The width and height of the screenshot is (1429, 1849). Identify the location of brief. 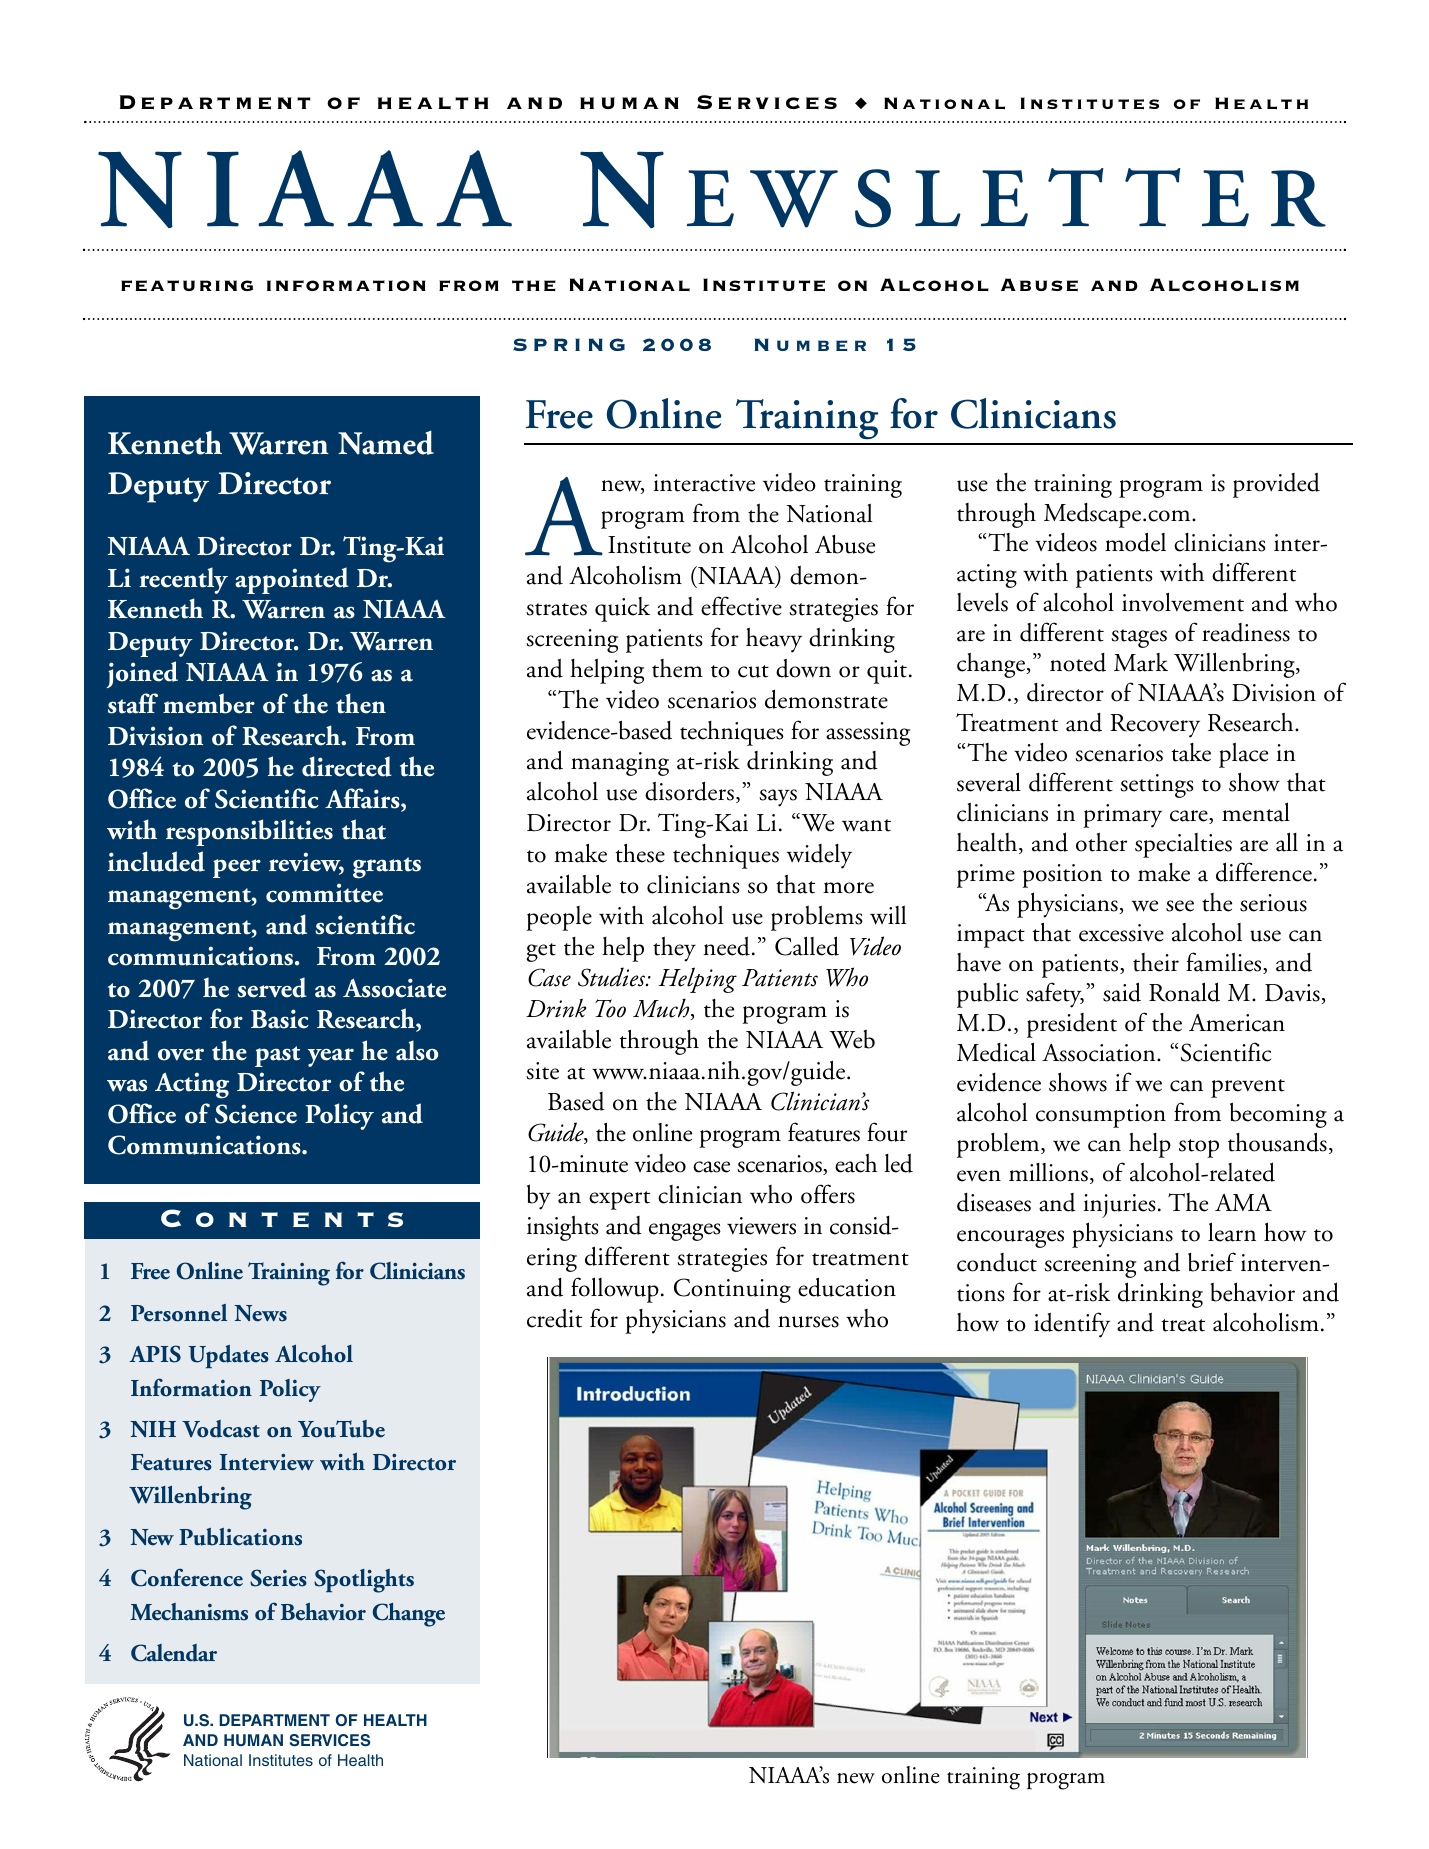
(1212, 1262).
